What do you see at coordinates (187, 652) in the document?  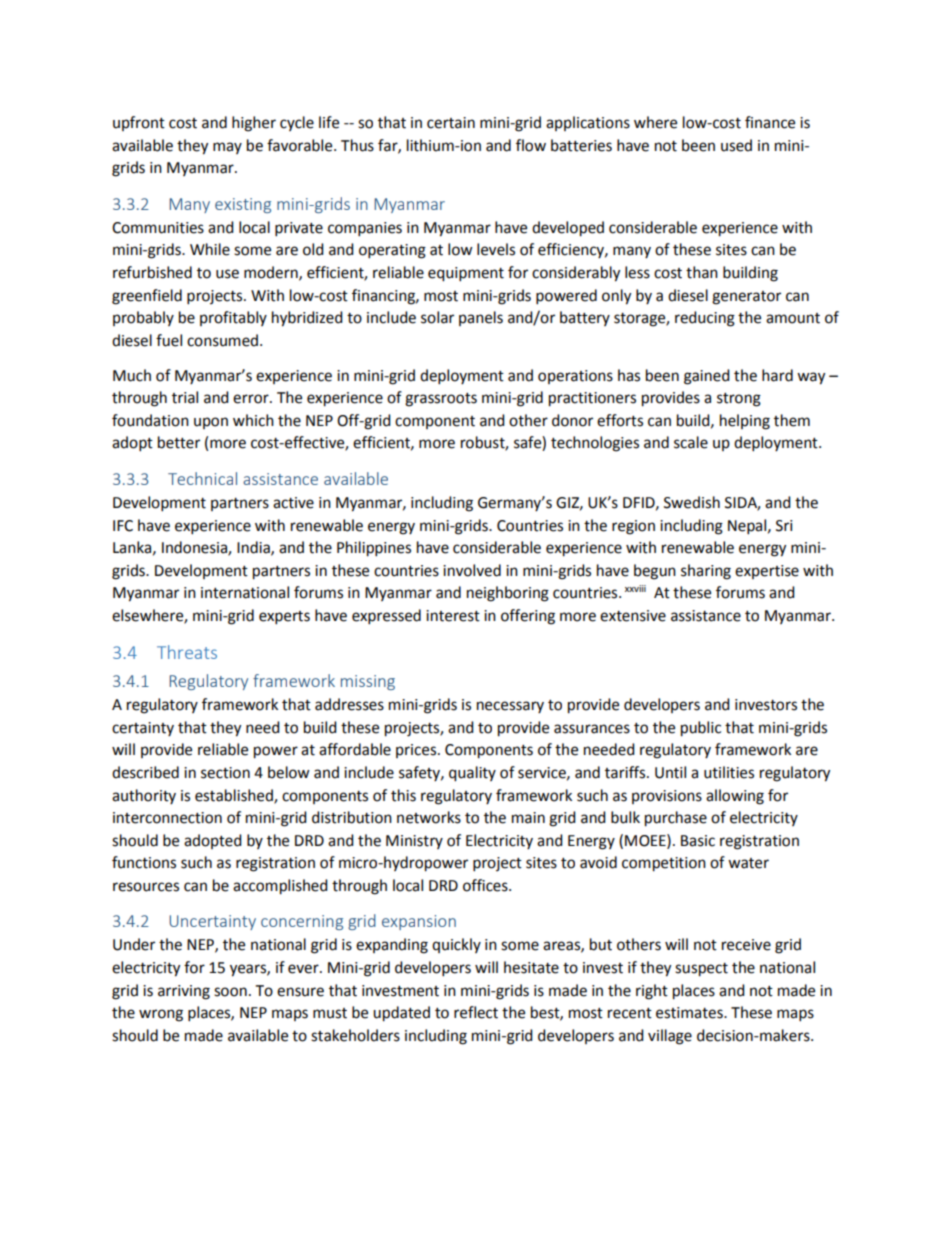 I see `Threats` at bounding box center [187, 652].
